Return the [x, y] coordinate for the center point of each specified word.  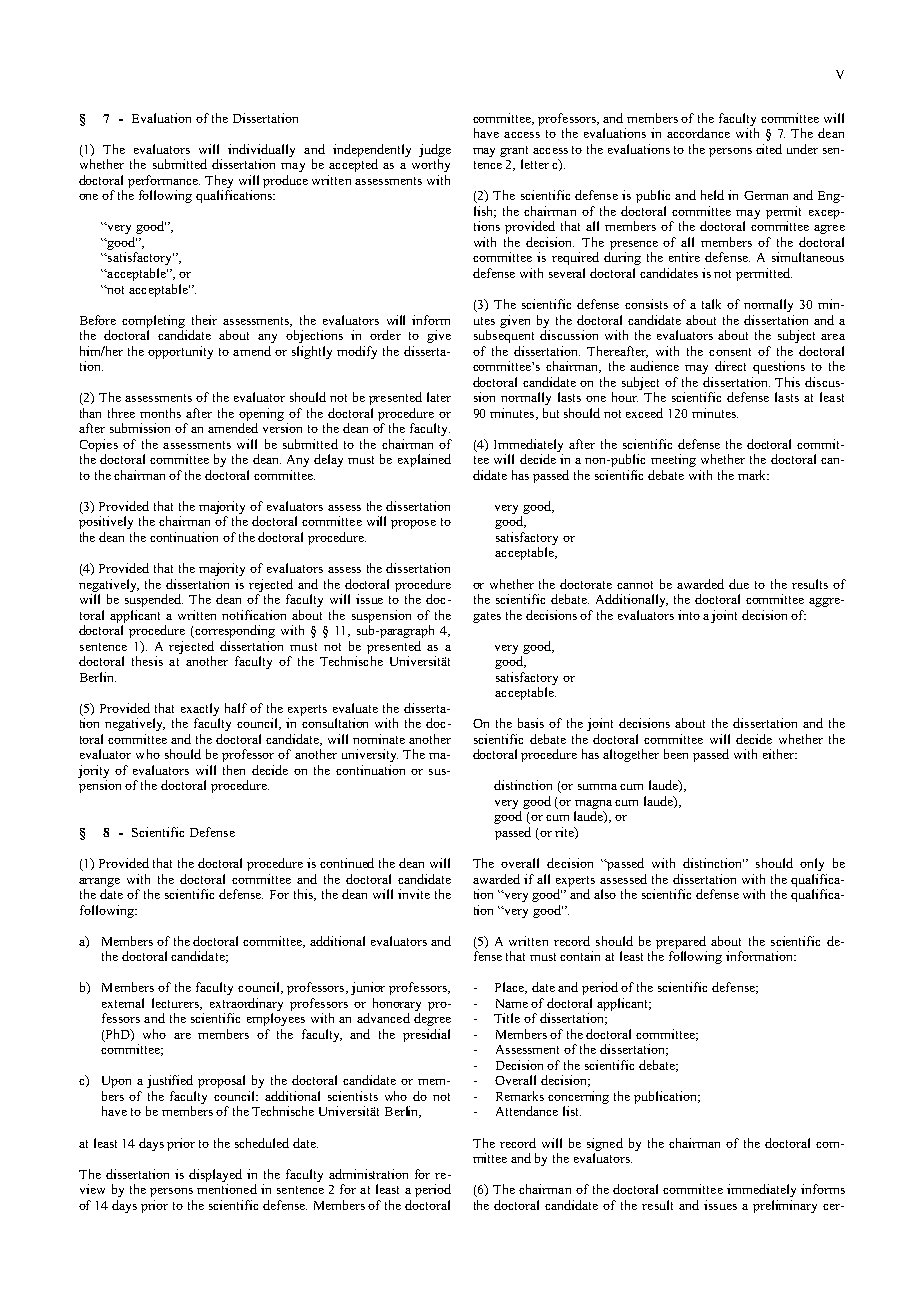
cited [769, 149]
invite [414, 894]
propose [413, 524]
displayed [215, 1175]
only [812, 864]
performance [164, 181]
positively [106, 522]
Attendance [527, 1111]
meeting [673, 460]
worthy [431, 165]
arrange [99, 882]
